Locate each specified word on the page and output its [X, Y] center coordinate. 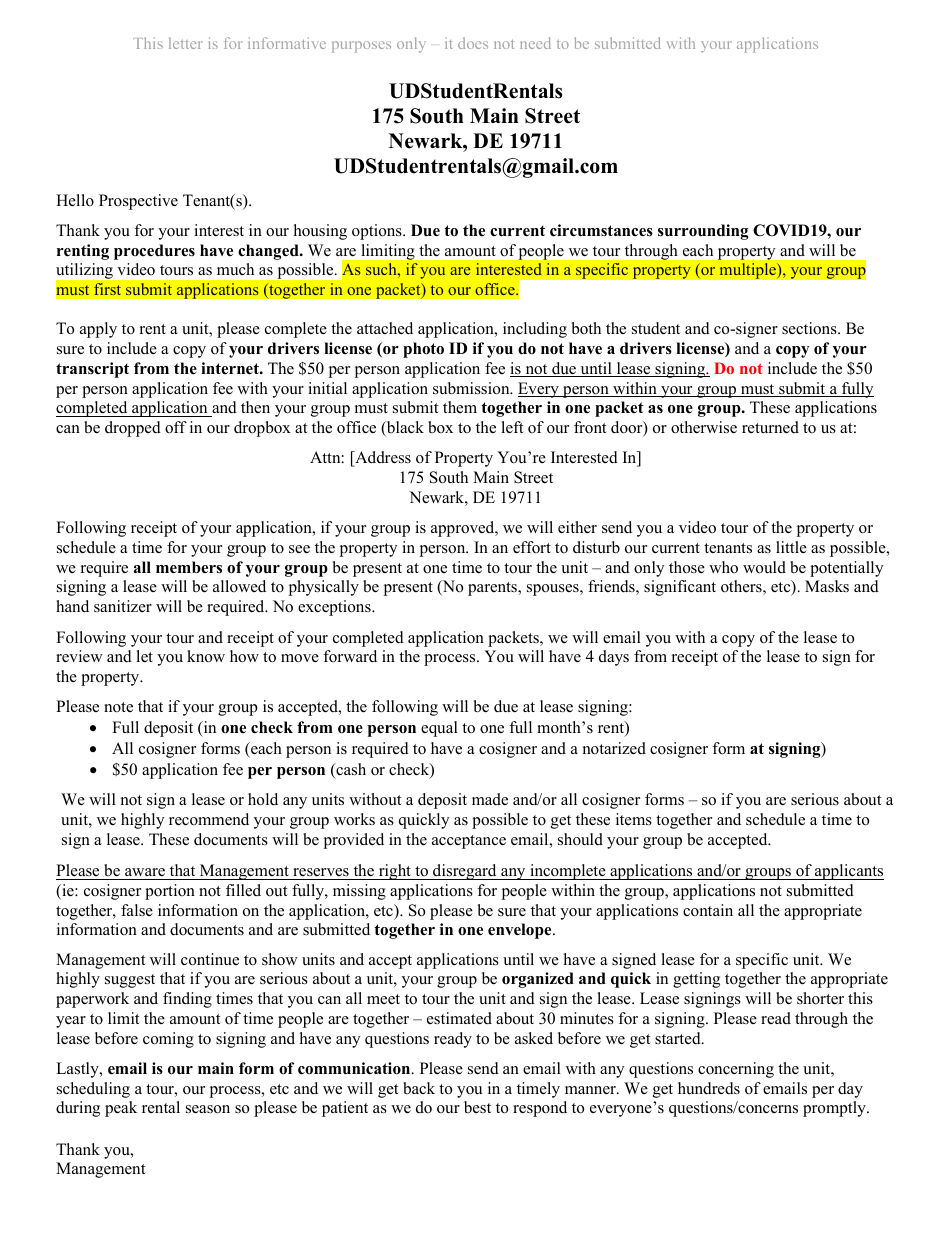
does [473, 43]
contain [708, 910]
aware [145, 872]
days [614, 658]
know [206, 656]
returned [770, 427]
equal [439, 729]
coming [168, 1040]
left [512, 427]
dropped [133, 429]
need [535, 43]
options [378, 232]
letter [185, 43]
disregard [465, 872]
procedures [154, 252]
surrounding [703, 232]
